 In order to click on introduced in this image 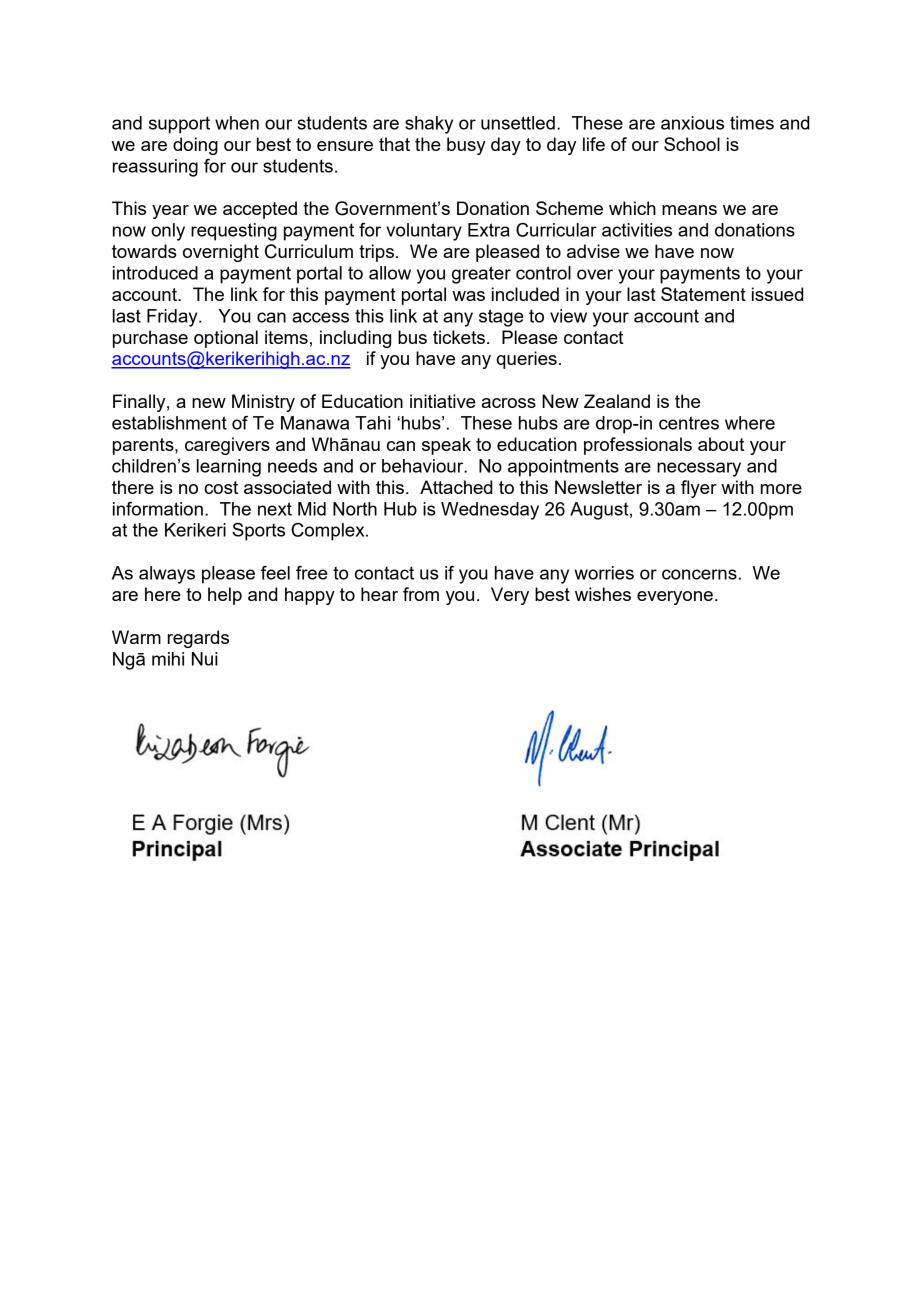, I will do `click(155, 273)`.
